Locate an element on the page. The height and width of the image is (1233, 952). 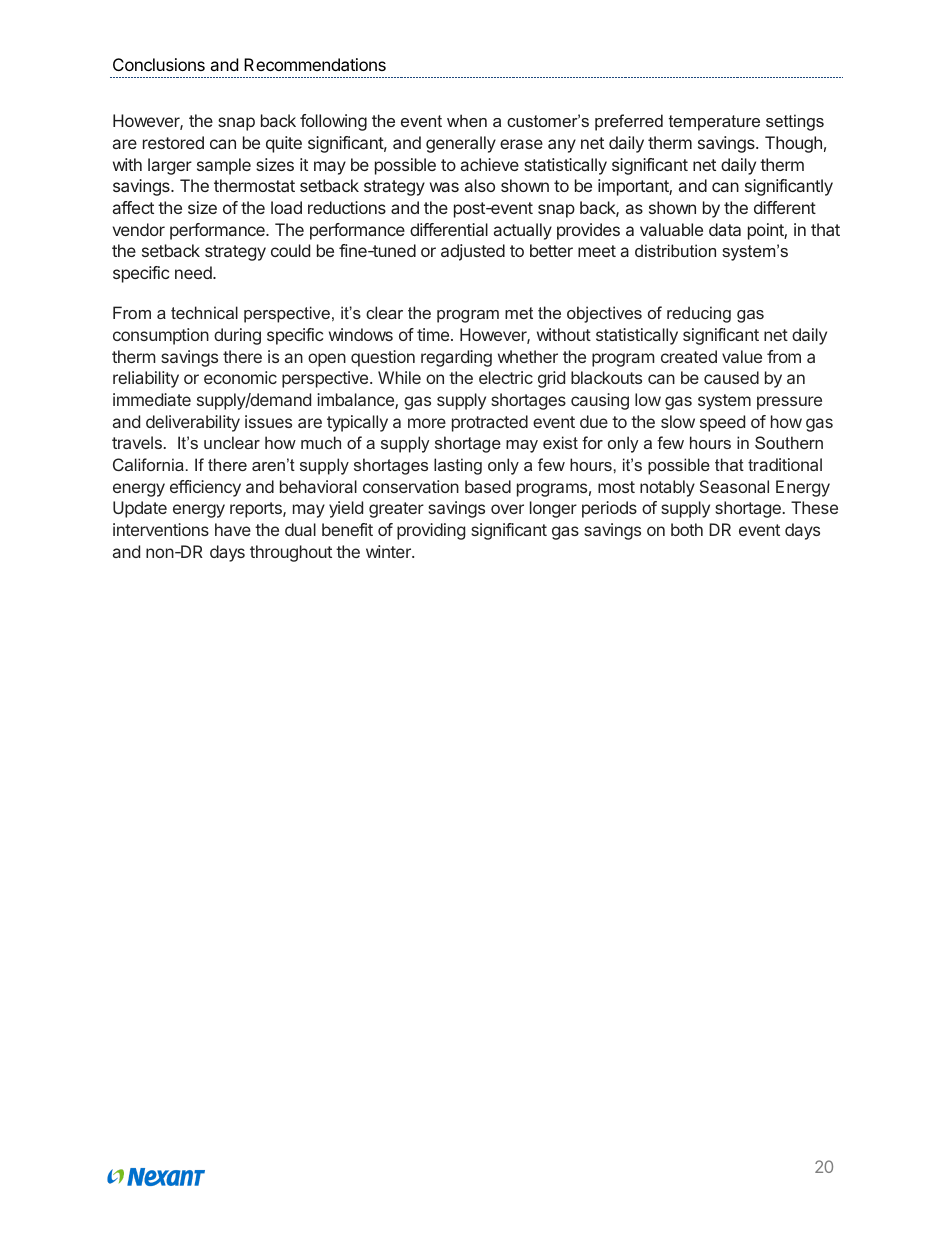
reducing is located at coordinates (699, 314).
